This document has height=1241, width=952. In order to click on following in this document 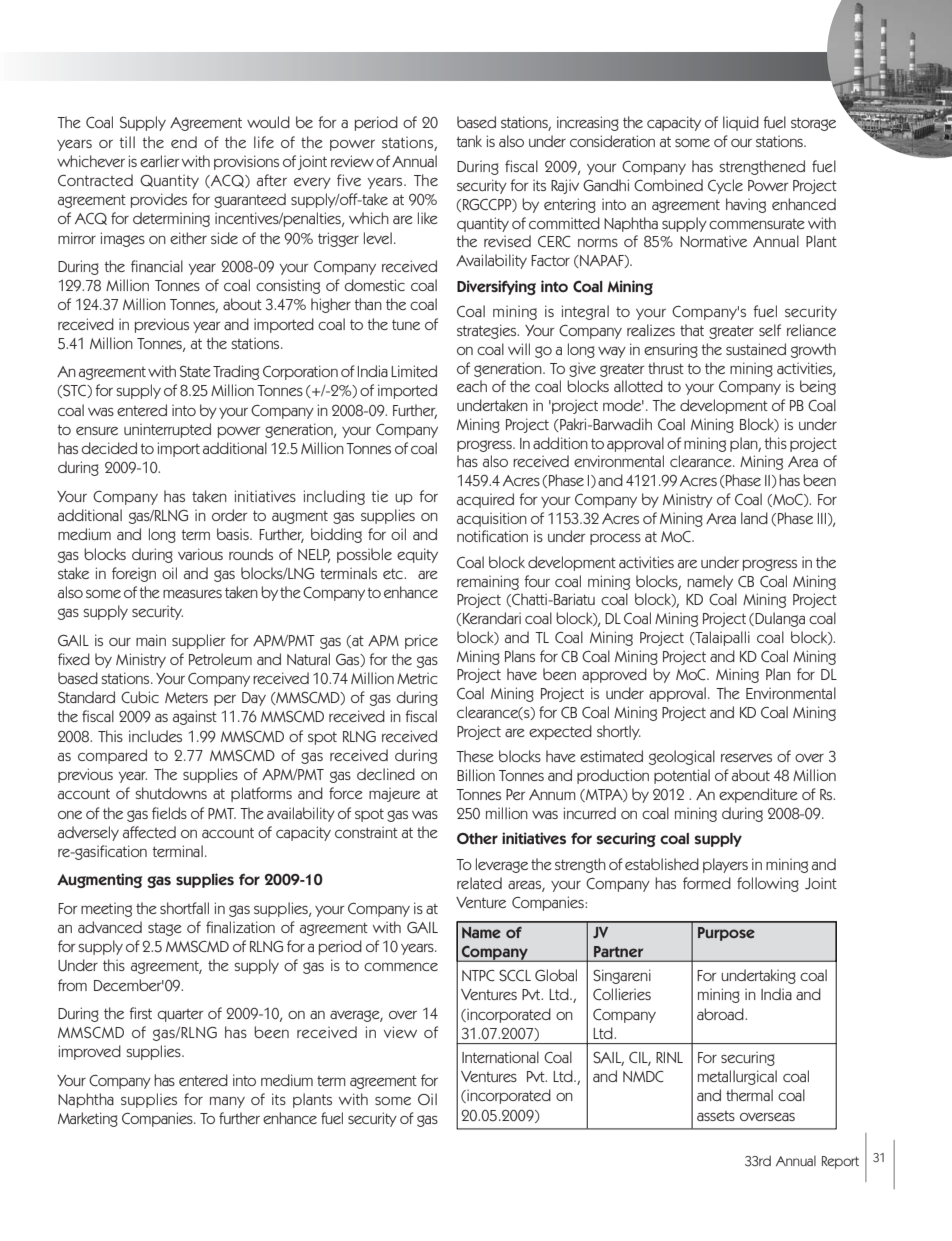, I will do `click(768, 884)`.
